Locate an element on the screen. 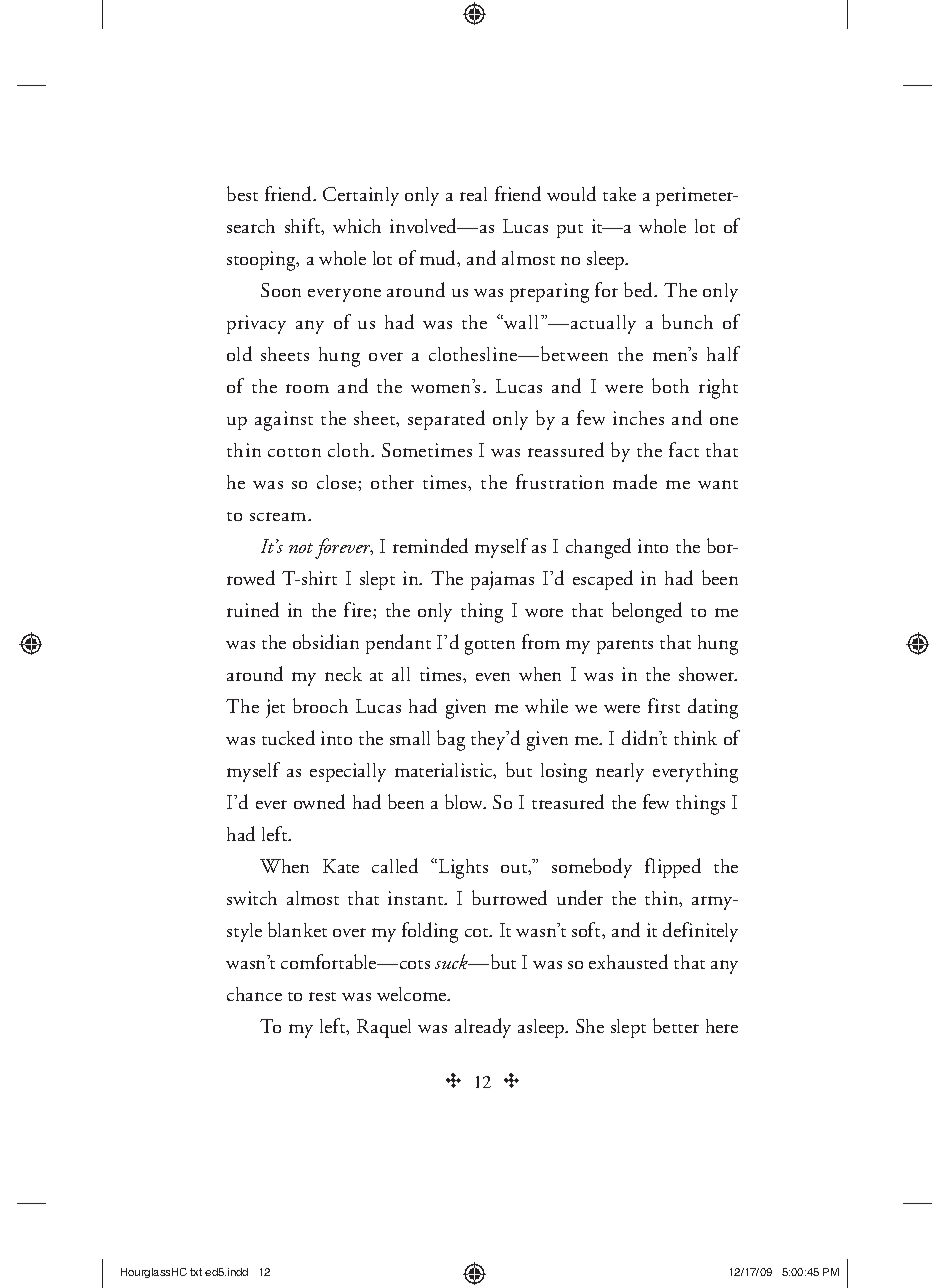 The image size is (949, 1288). already is located at coordinates (483, 1028).
